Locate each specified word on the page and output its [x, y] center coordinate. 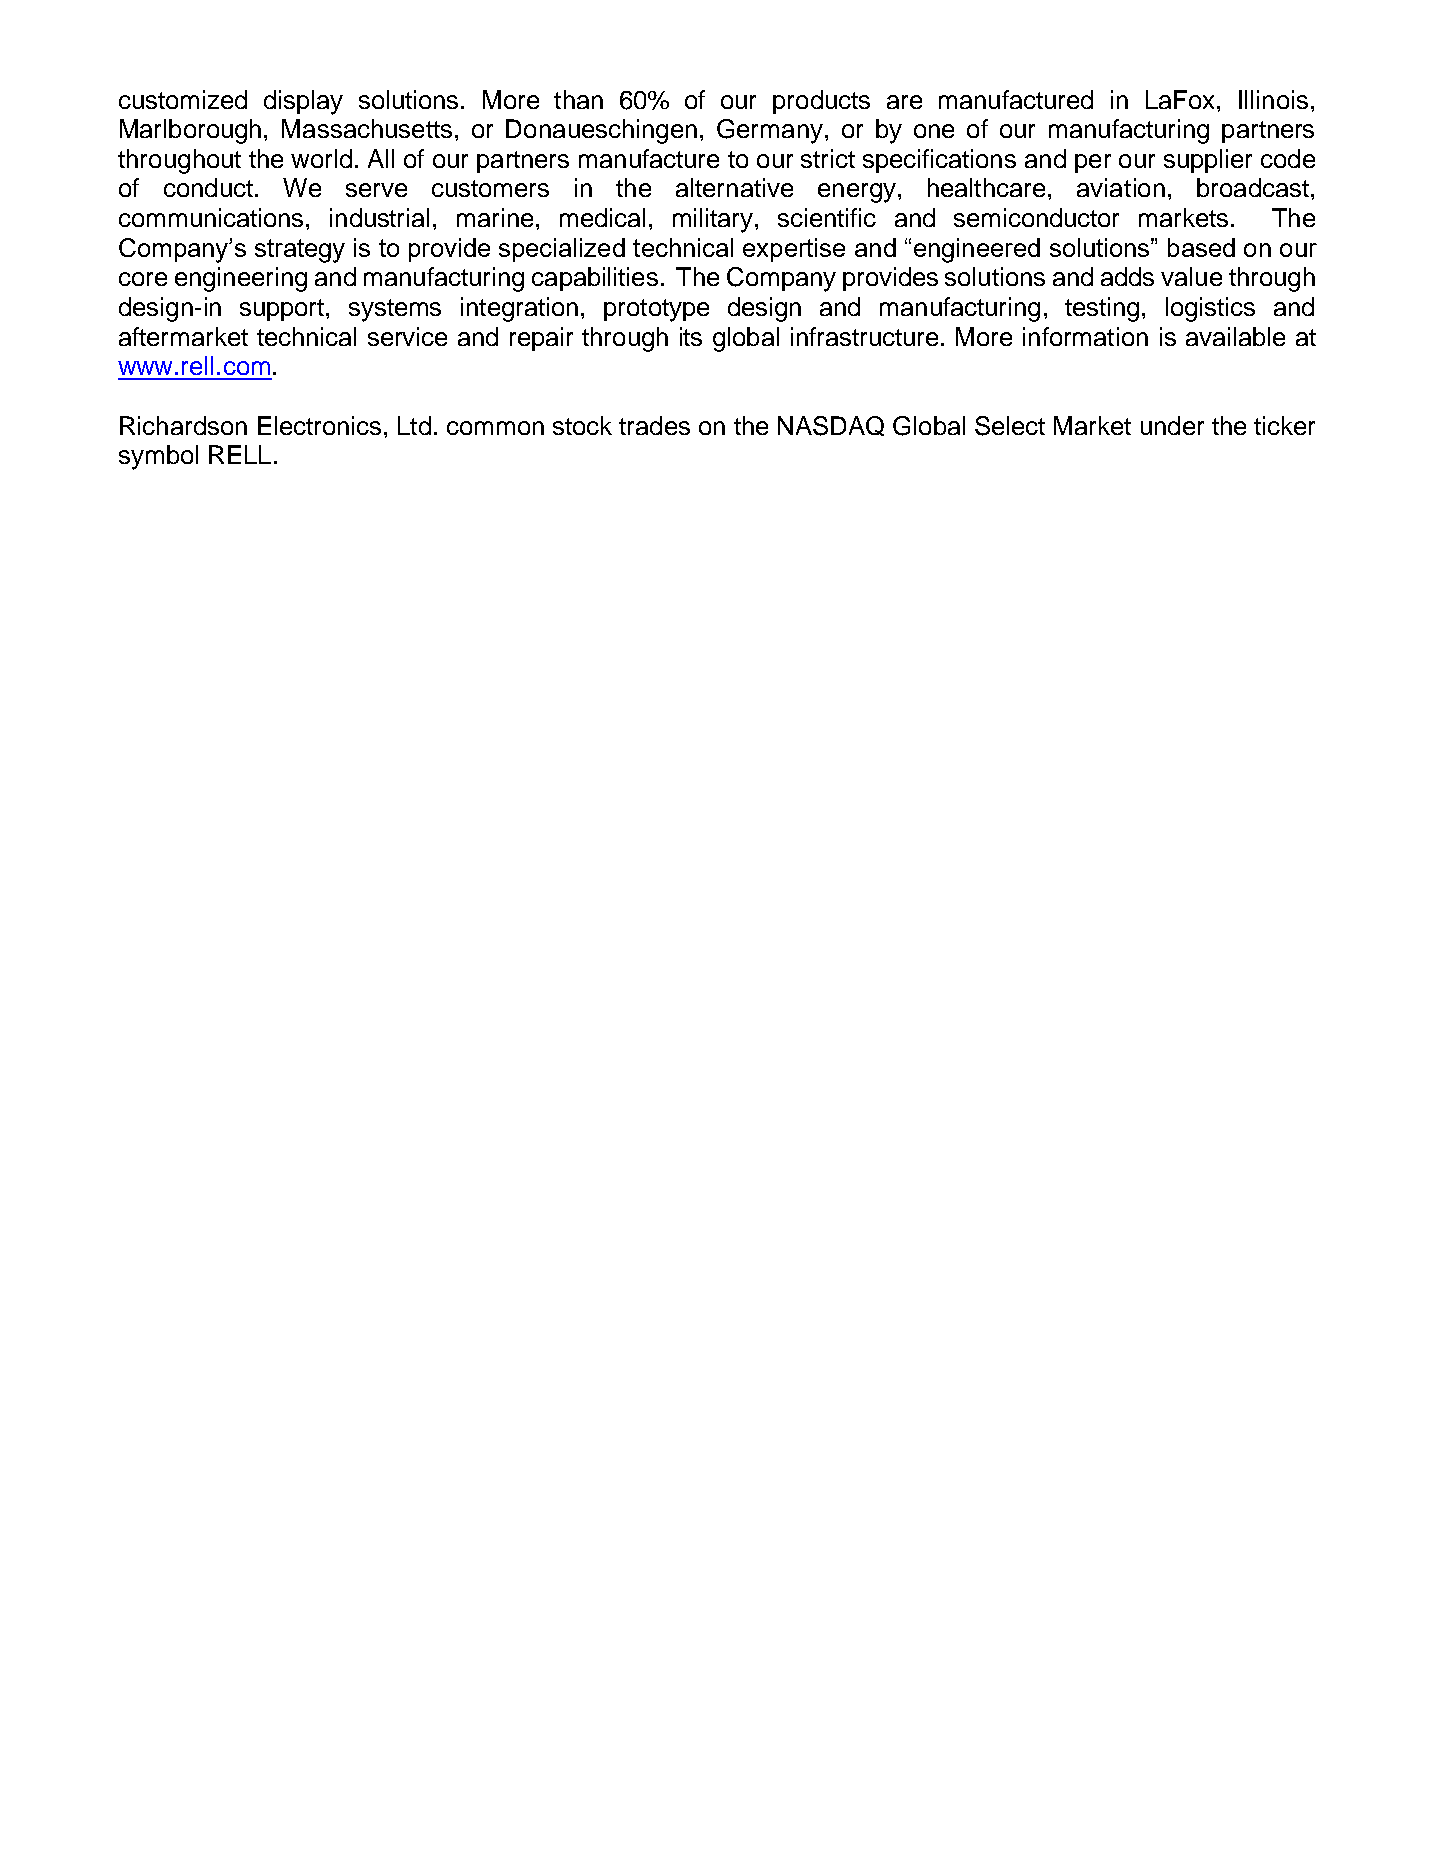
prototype [656, 310]
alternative [734, 187]
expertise [794, 250]
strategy [300, 251]
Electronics [319, 425]
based [1201, 247]
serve [376, 190]
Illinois [1273, 99]
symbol [158, 457]
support [283, 310]
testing [1102, 309]
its [691, 336]
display [303, 102]
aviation [1121, 187]
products [821, 102]
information [1085, 336]
